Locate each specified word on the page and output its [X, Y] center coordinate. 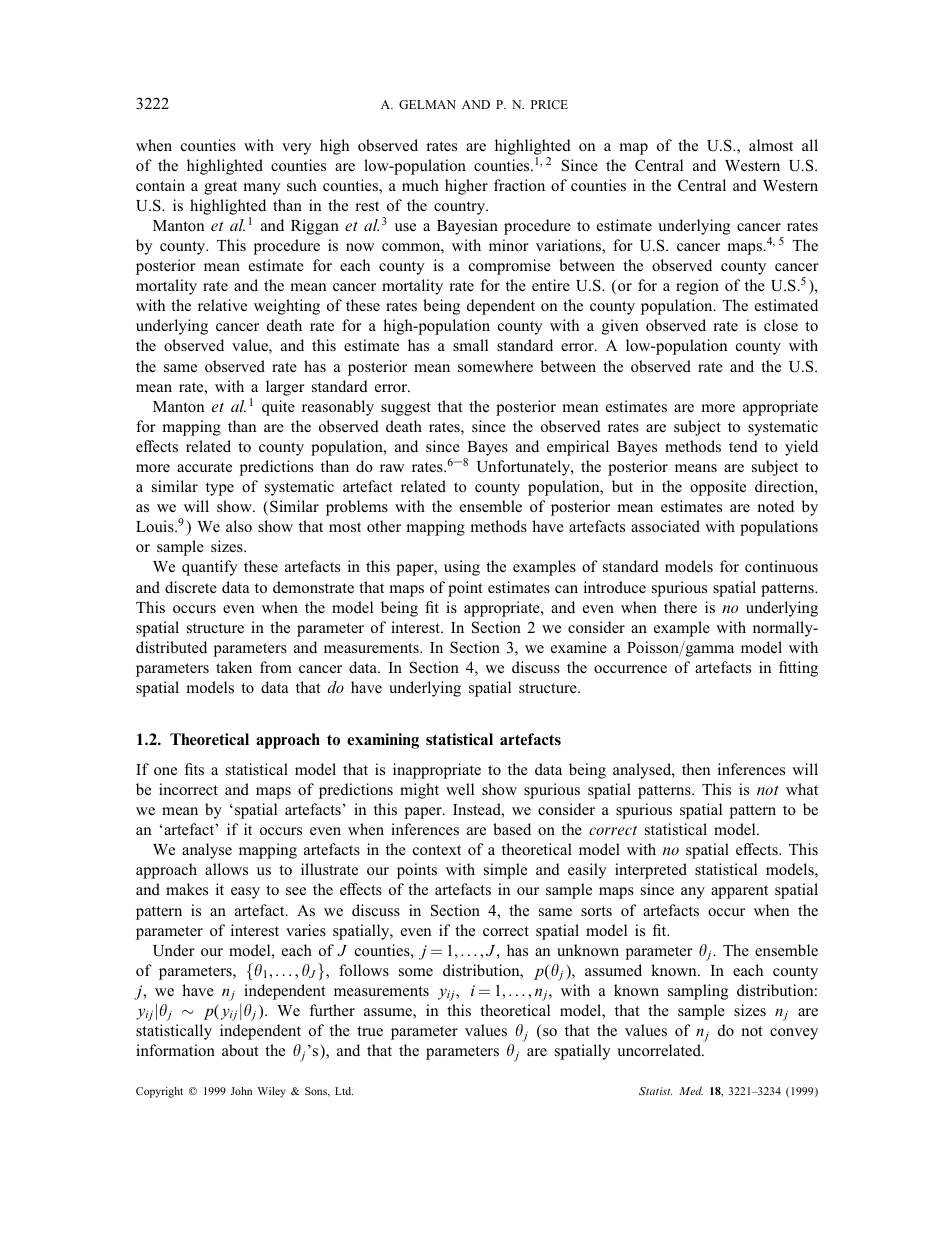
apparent [739, 892]
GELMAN [427, 104]
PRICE [549, 104]
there [680, 607]
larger [285, 388]
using [462, 568]
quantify [210, 568]
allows [226, 869]
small [471, 345]
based [512, 829]
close [781, 325]
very [297, 149]
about [240, 1050]
